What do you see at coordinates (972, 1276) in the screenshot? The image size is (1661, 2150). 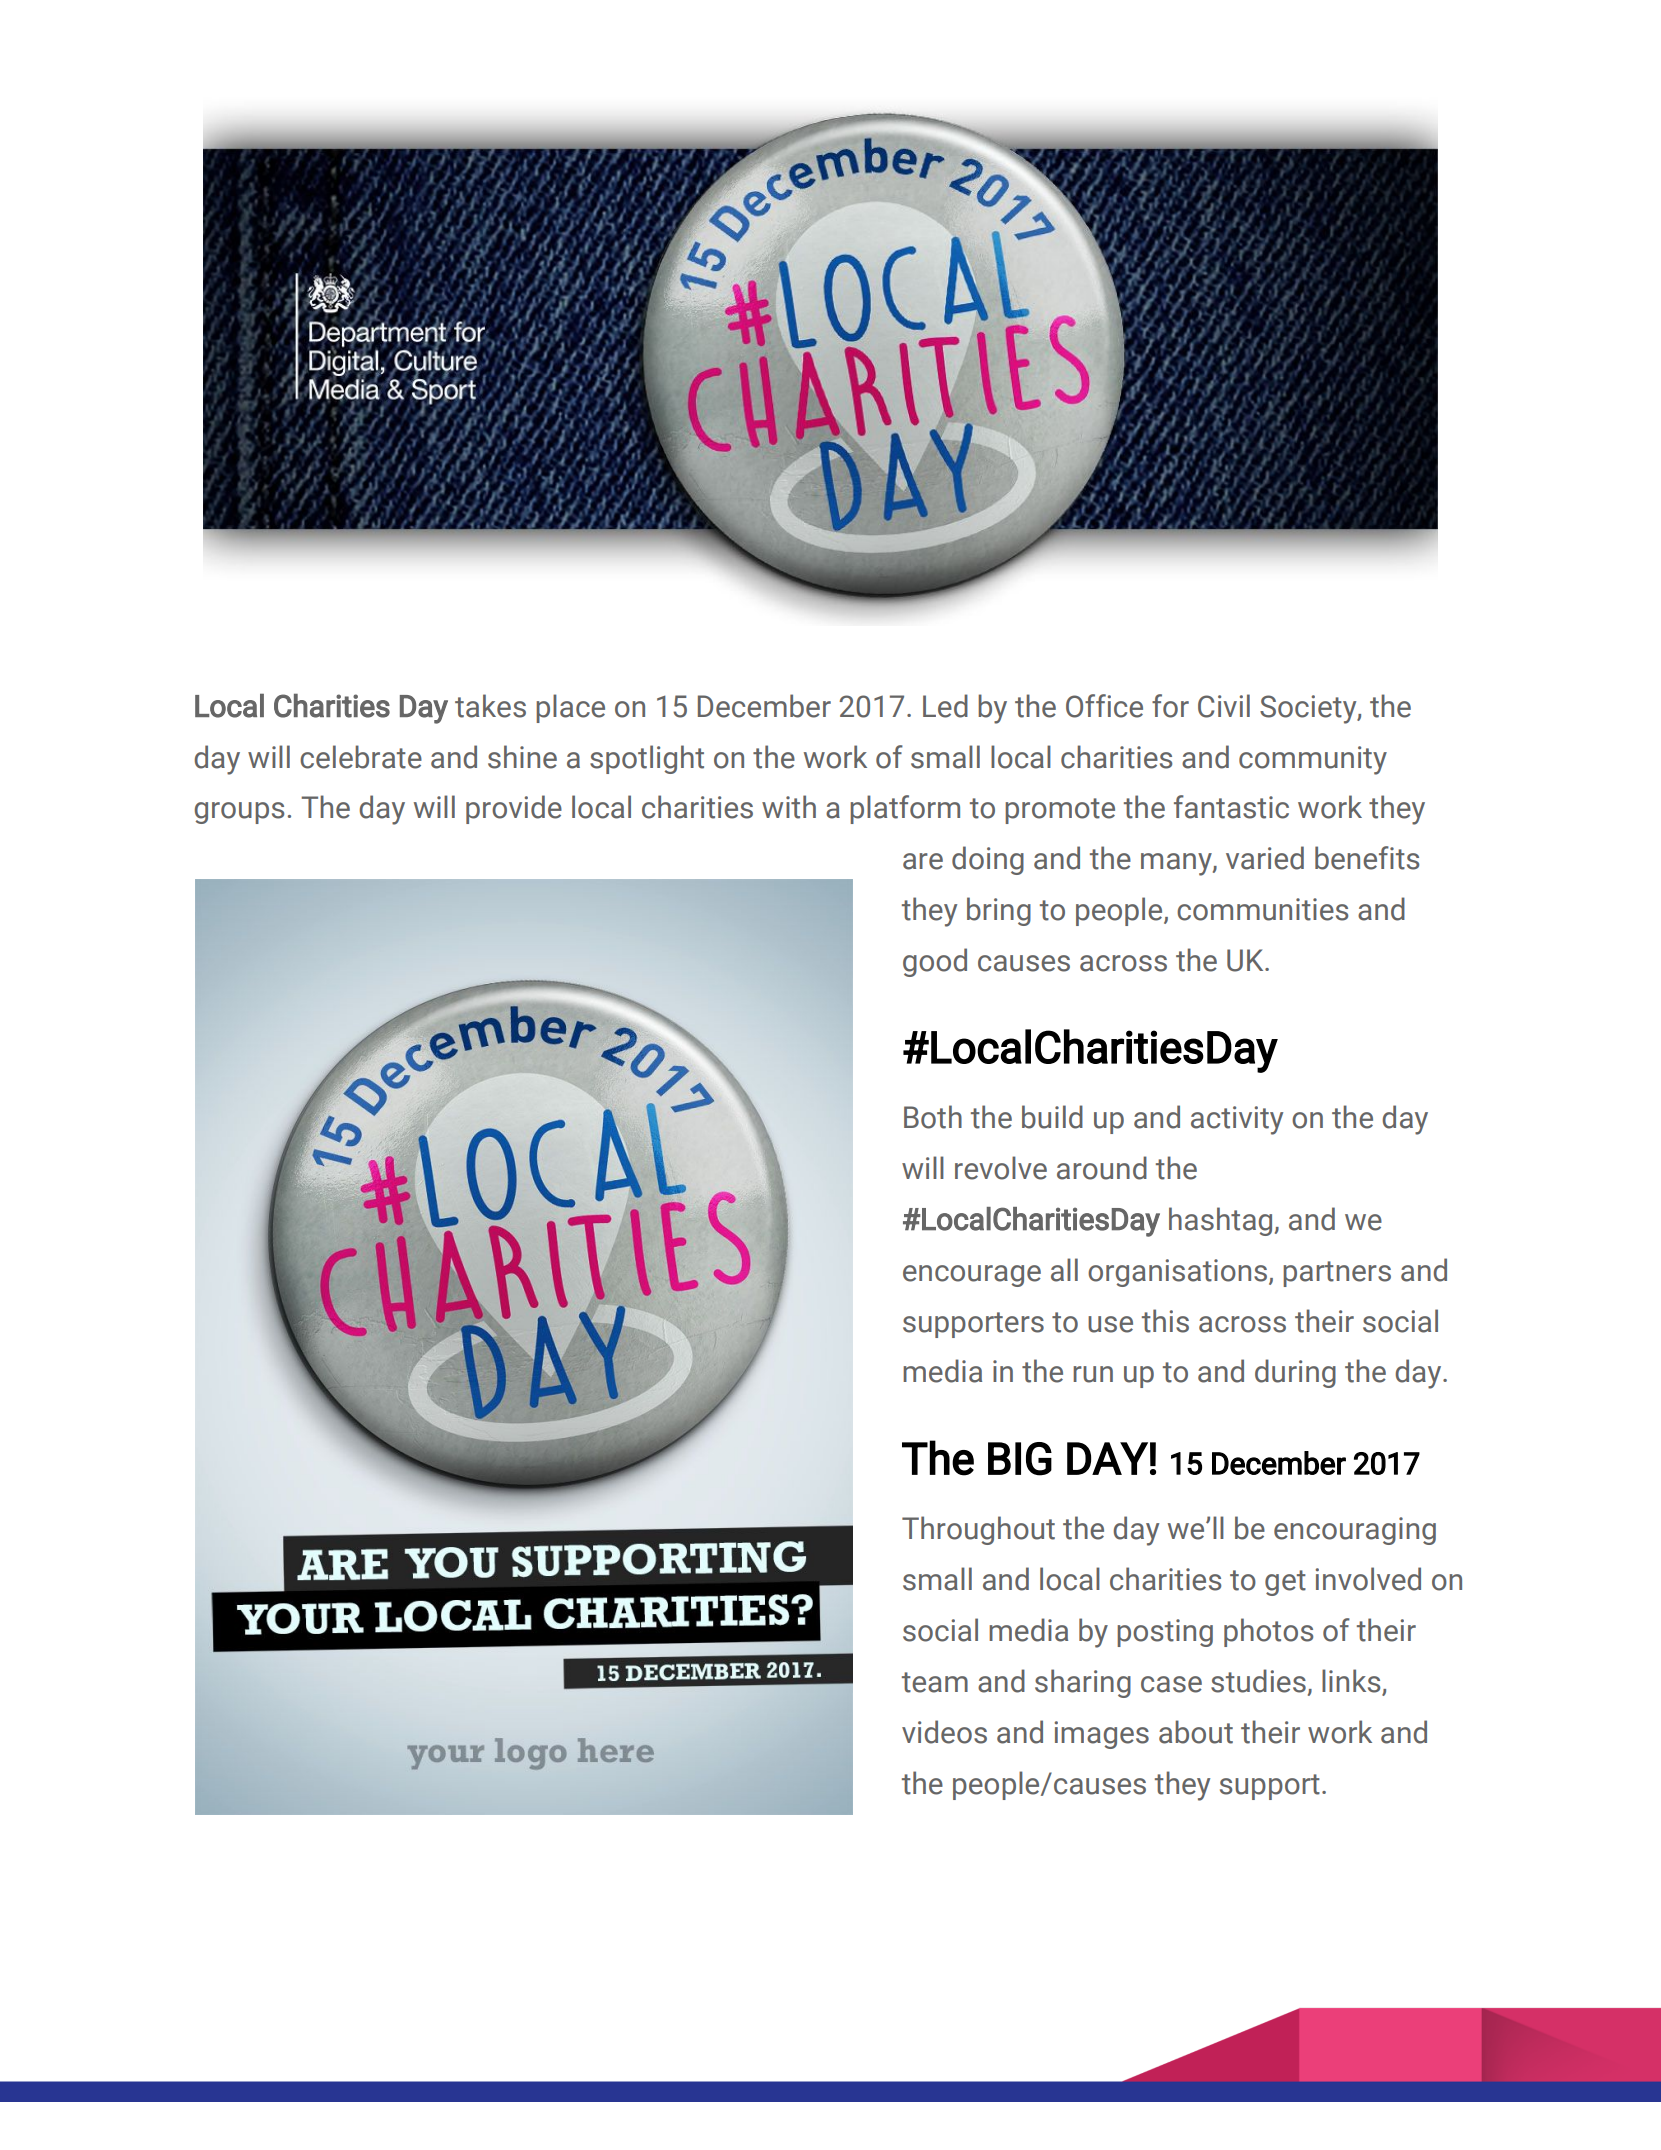 I see `encourage` at bounding box center [972, 1276].
